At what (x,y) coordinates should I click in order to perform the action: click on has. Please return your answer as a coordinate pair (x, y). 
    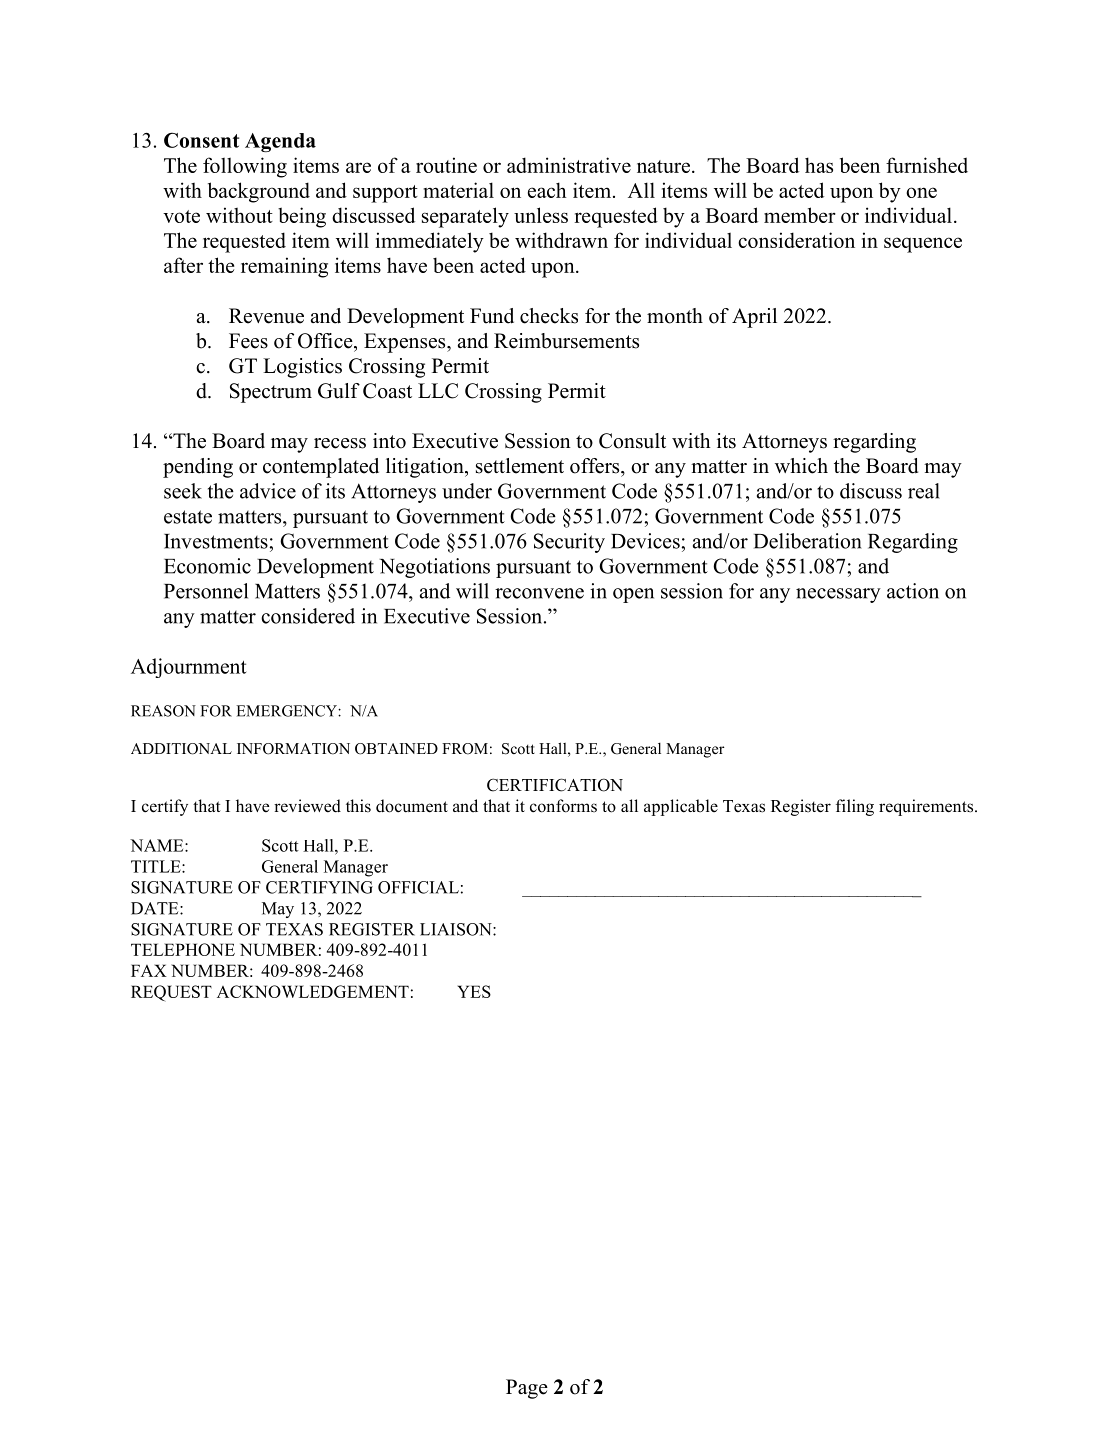
    Looking at the image, I should click on (819, 165).
